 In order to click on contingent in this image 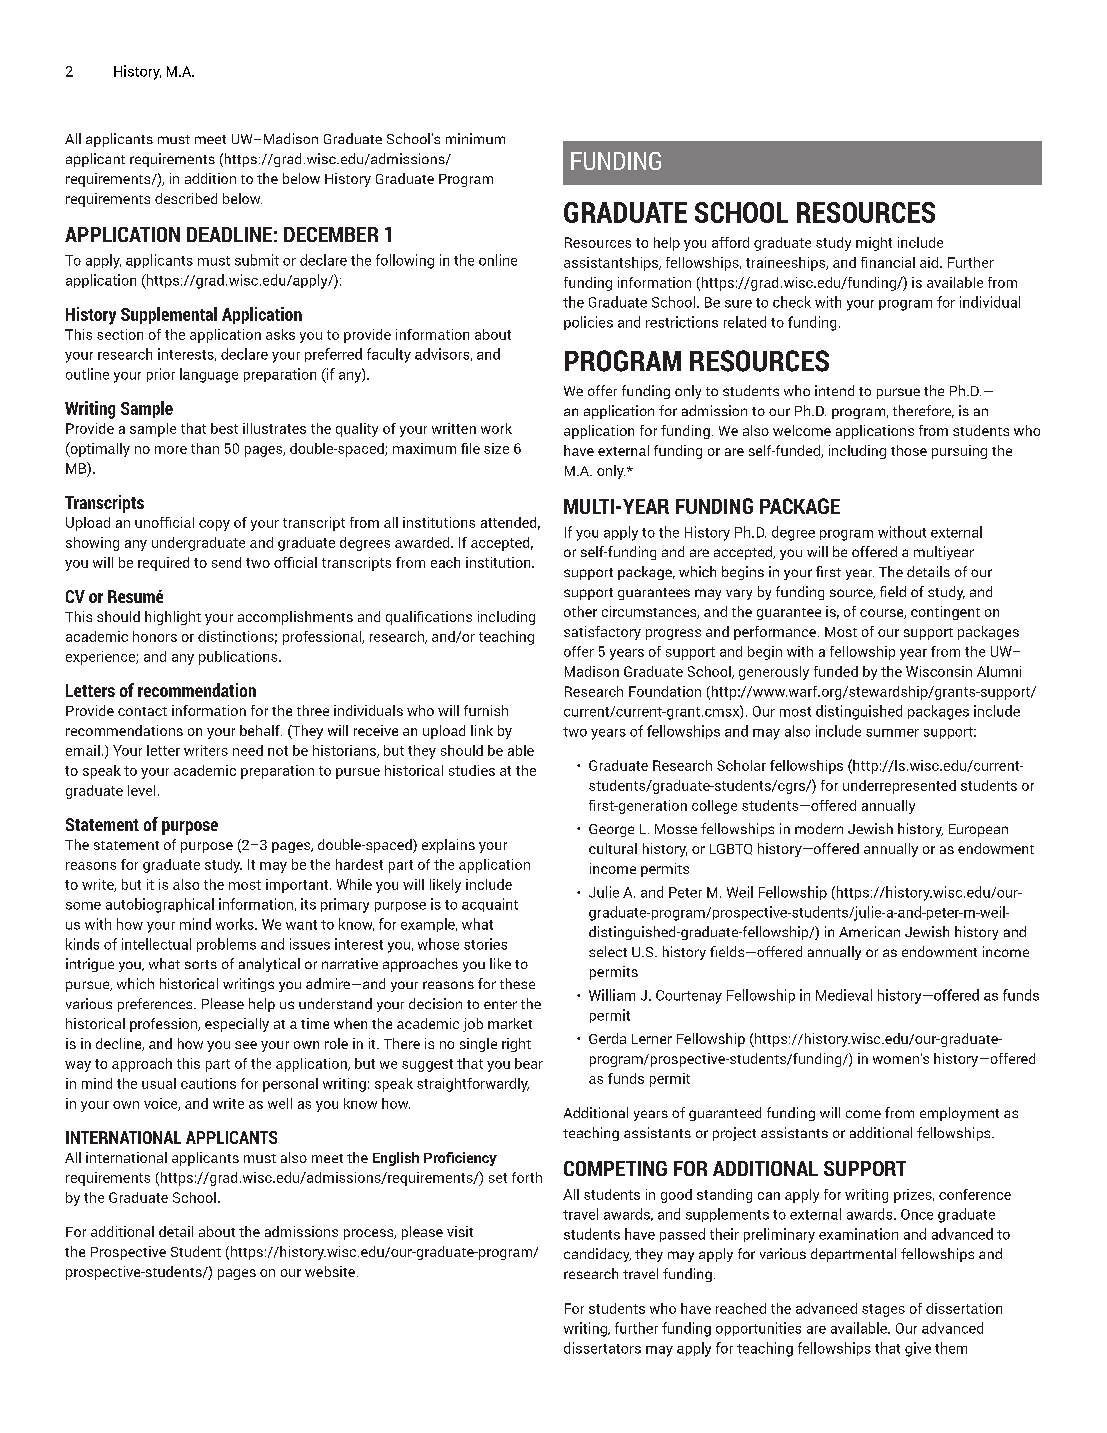, I will do `click(945, 613)`.
